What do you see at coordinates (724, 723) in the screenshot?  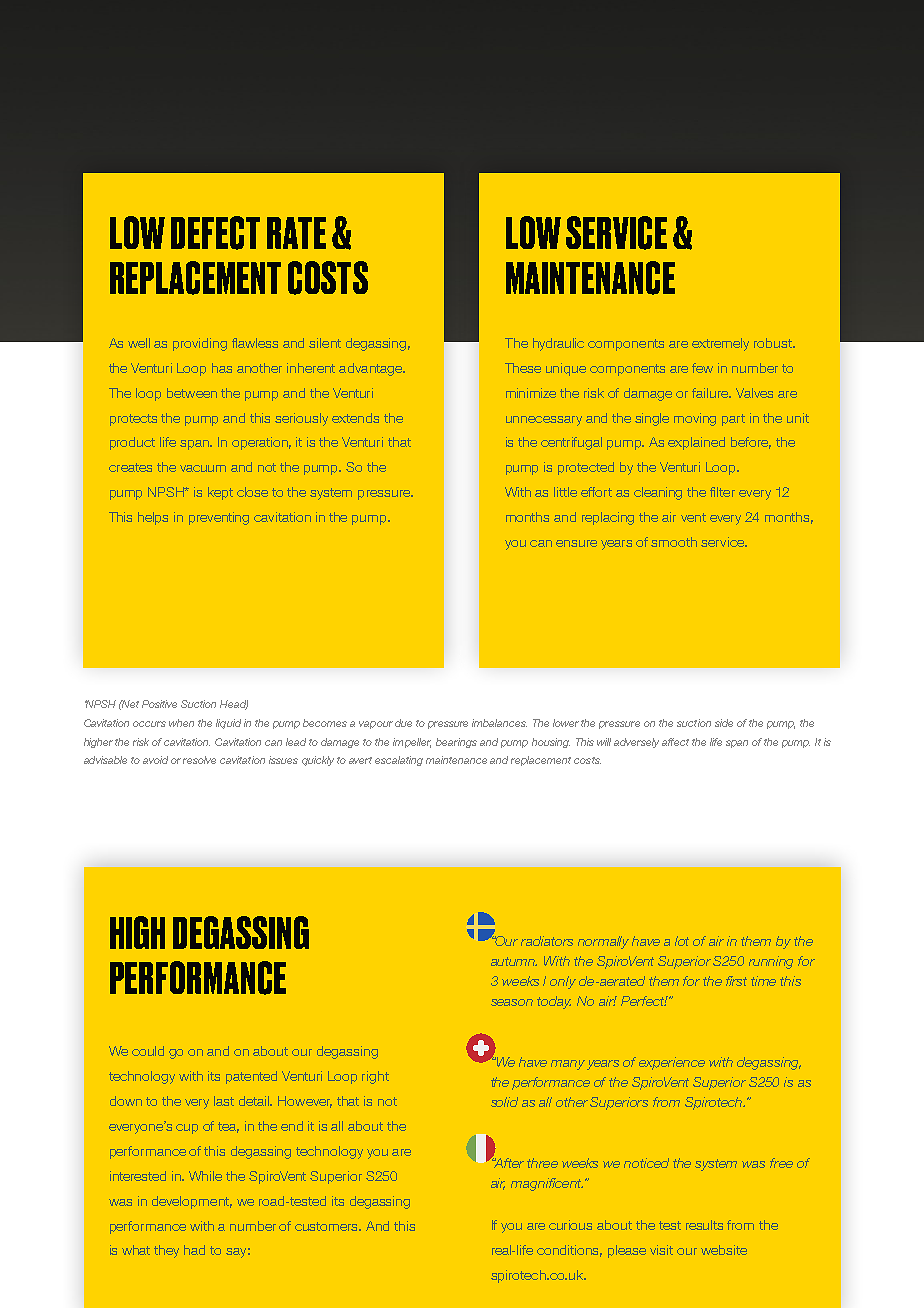 I see `side` at bounding box center [724, 723].
